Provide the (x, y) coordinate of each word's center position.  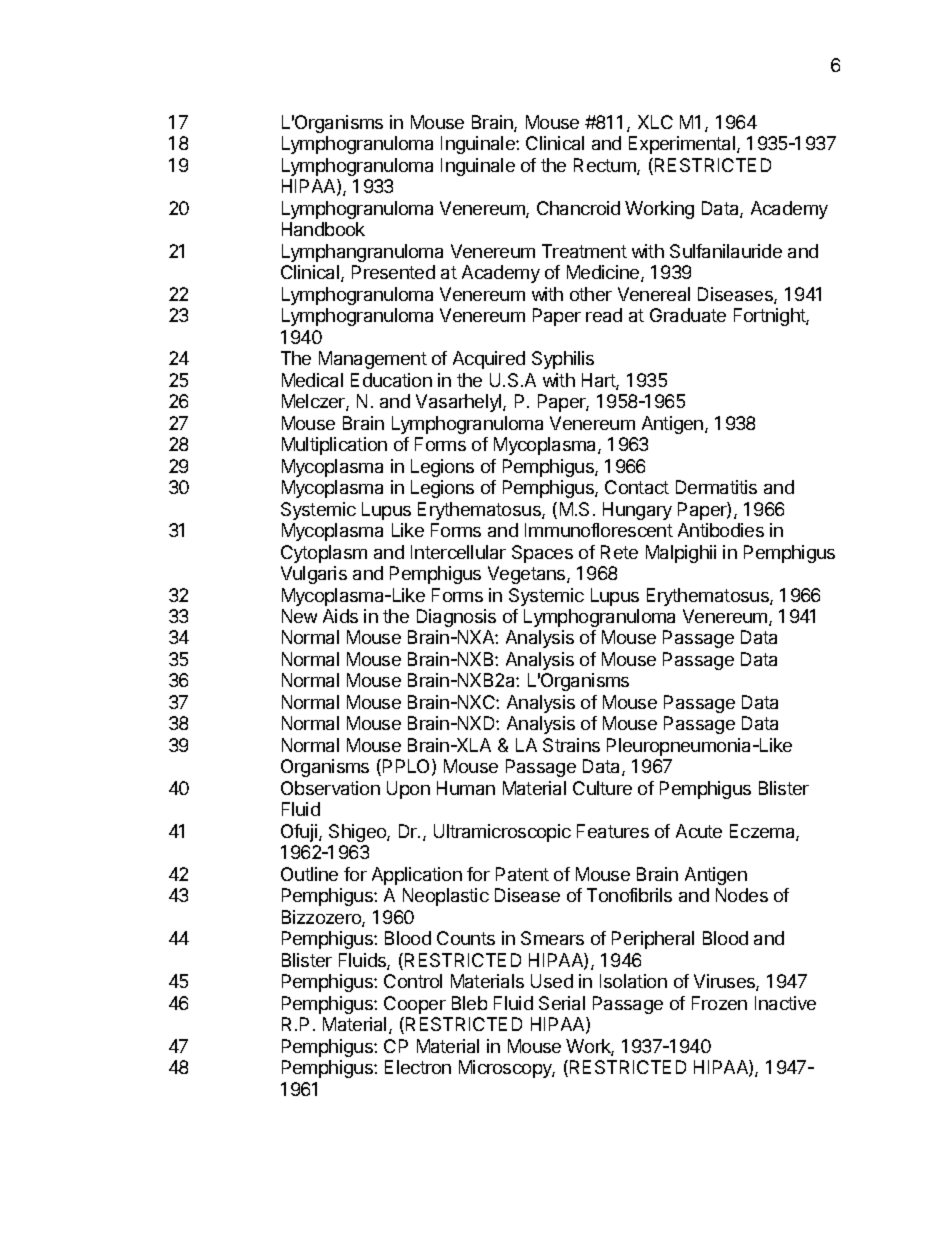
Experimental (683, 145)
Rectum (606, 166)
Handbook (323, 229)
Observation (330, 788)
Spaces (542, 554)
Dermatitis (716, 487)
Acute (699, 831)
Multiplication (334, 446)
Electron (418, 1067)
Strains (571, 745)
